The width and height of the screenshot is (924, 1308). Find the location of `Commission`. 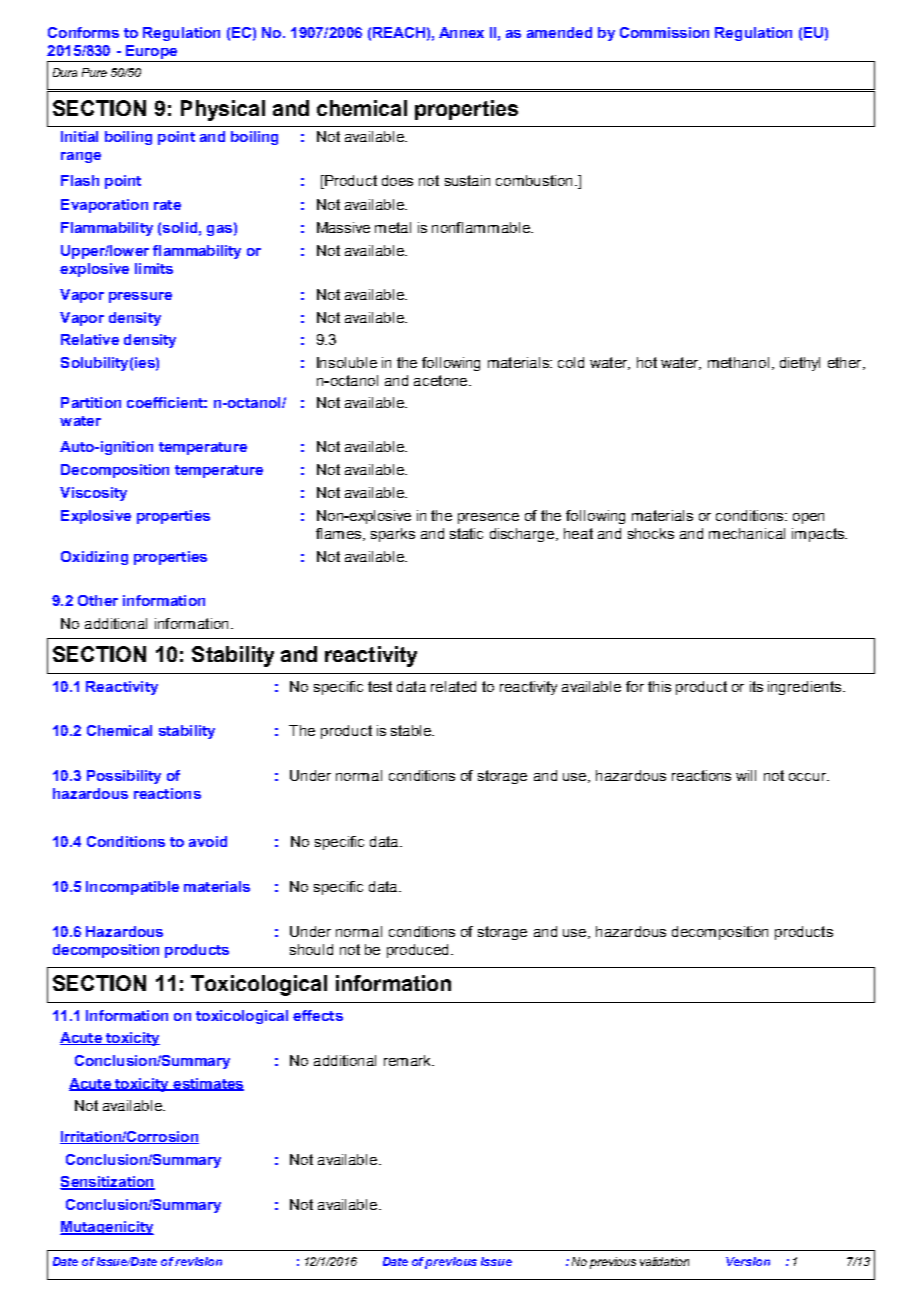

Commission is located at coordinates (664, 32).
